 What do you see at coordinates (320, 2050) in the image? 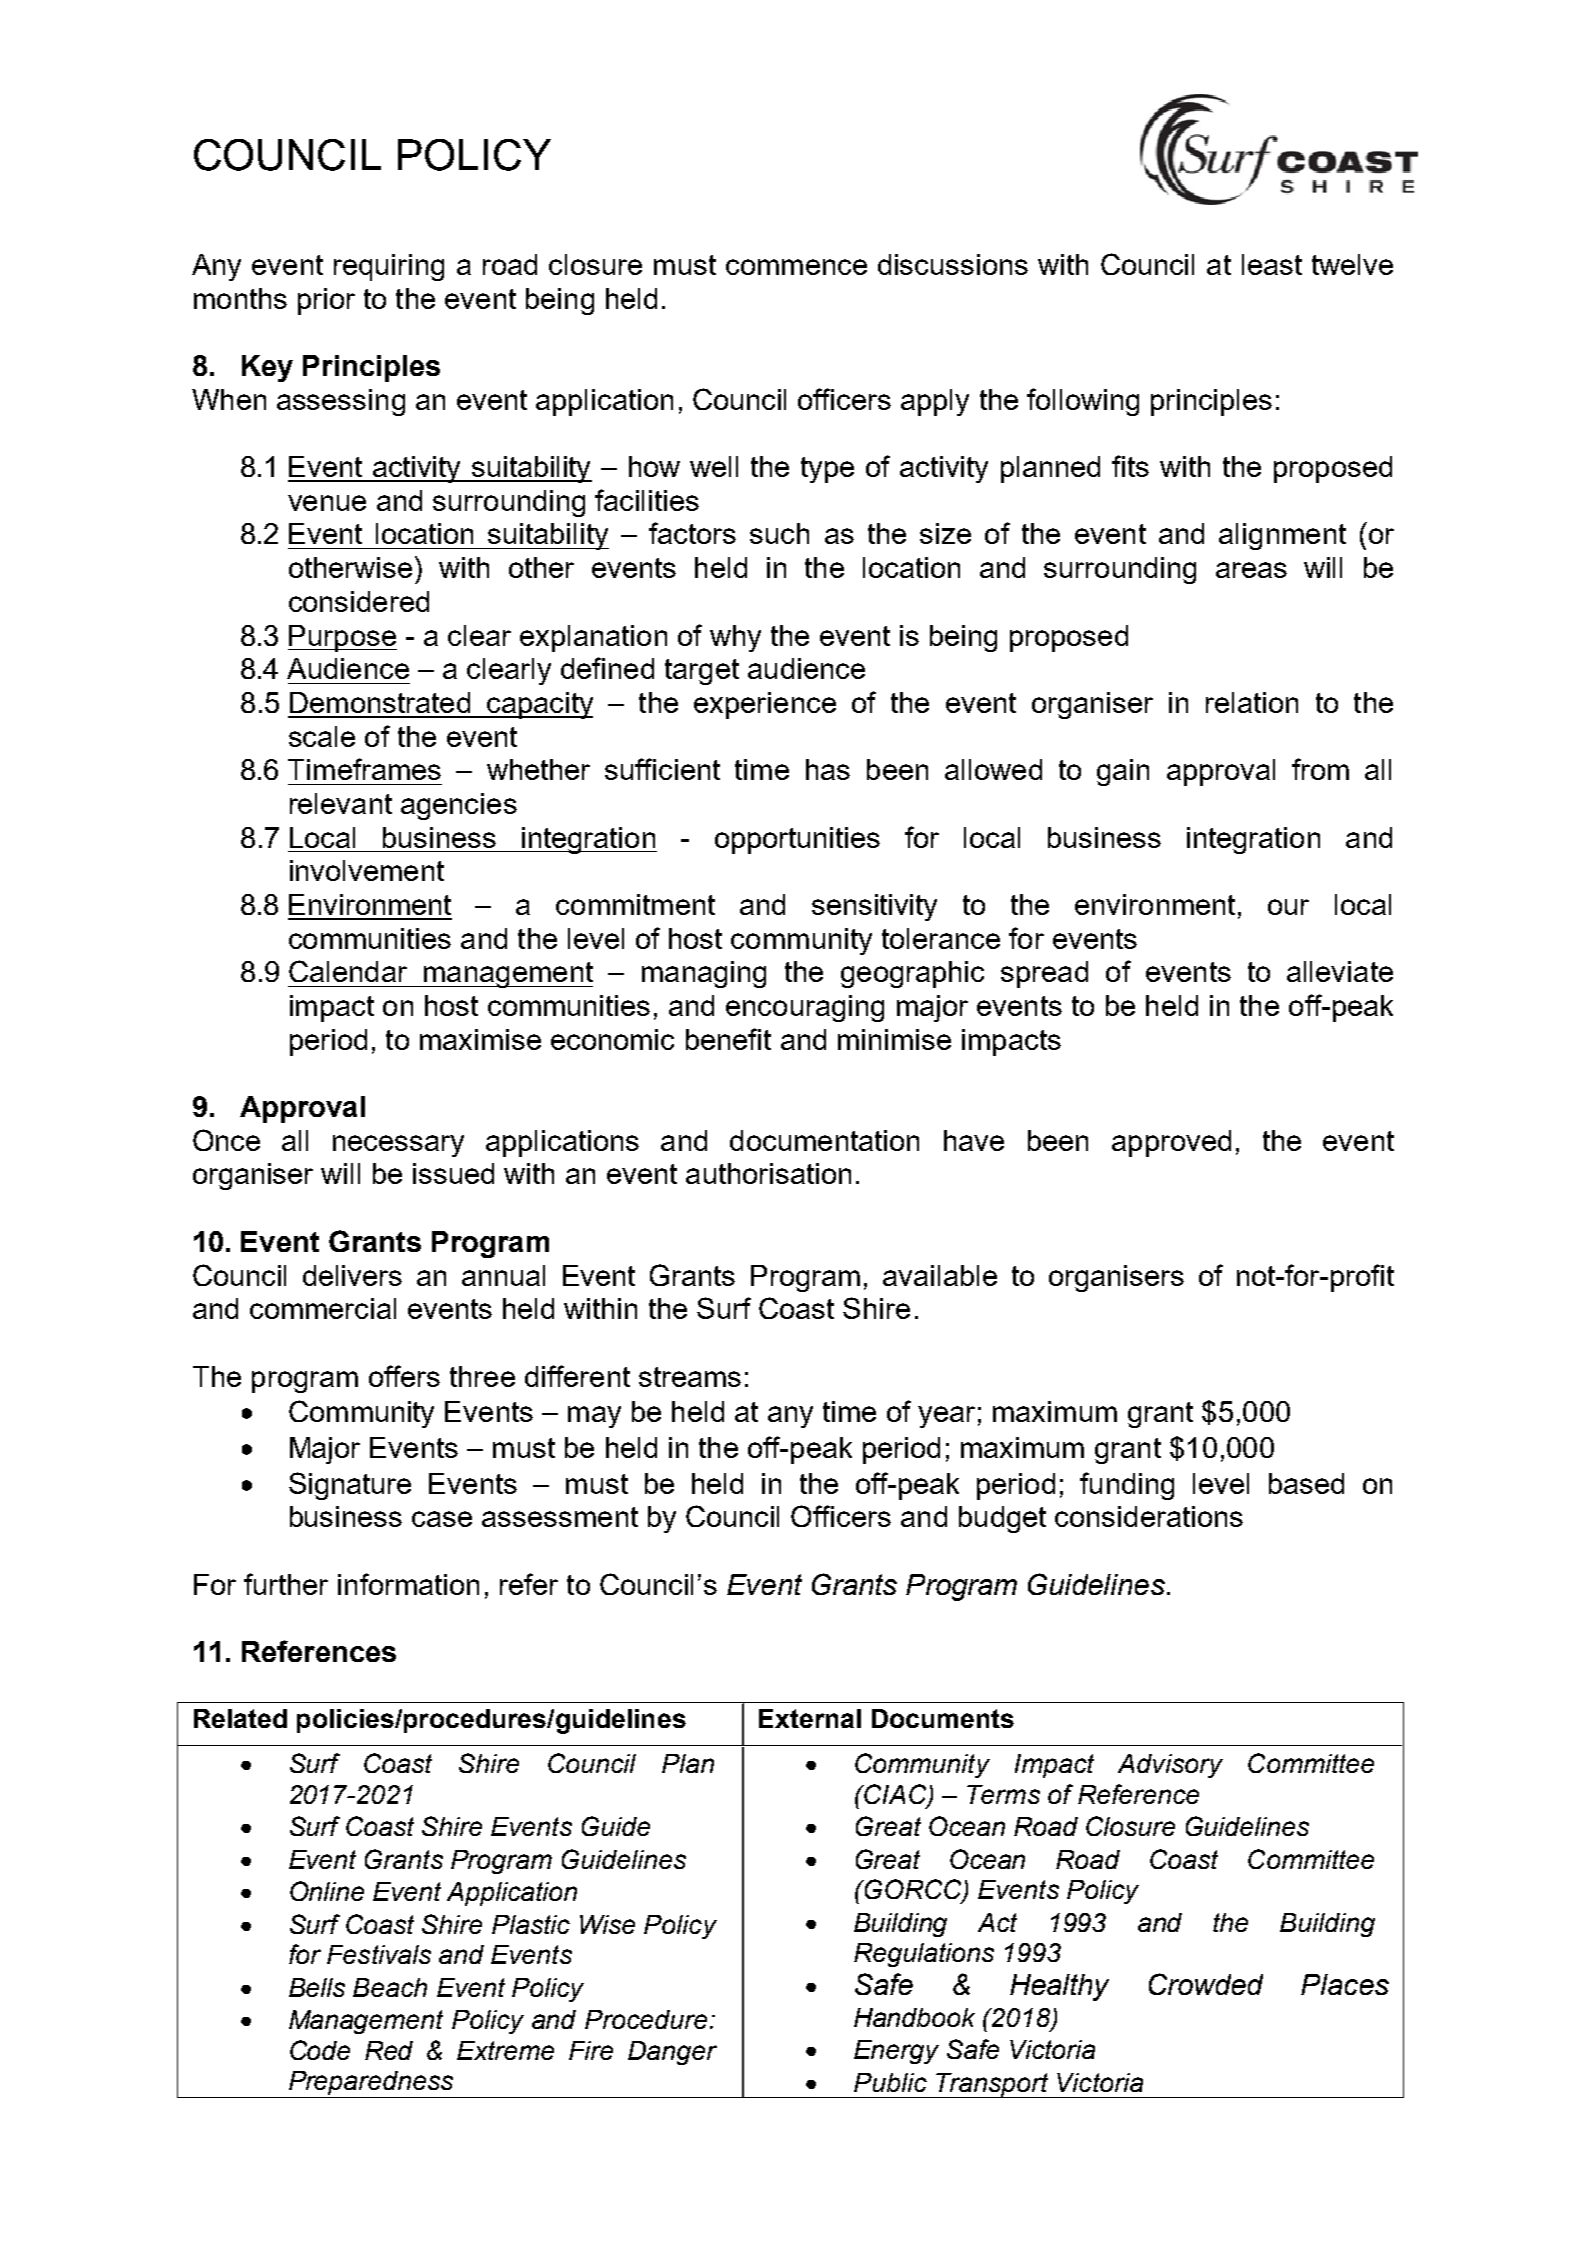
I see `Code` at bounding box center [320, 2050].
